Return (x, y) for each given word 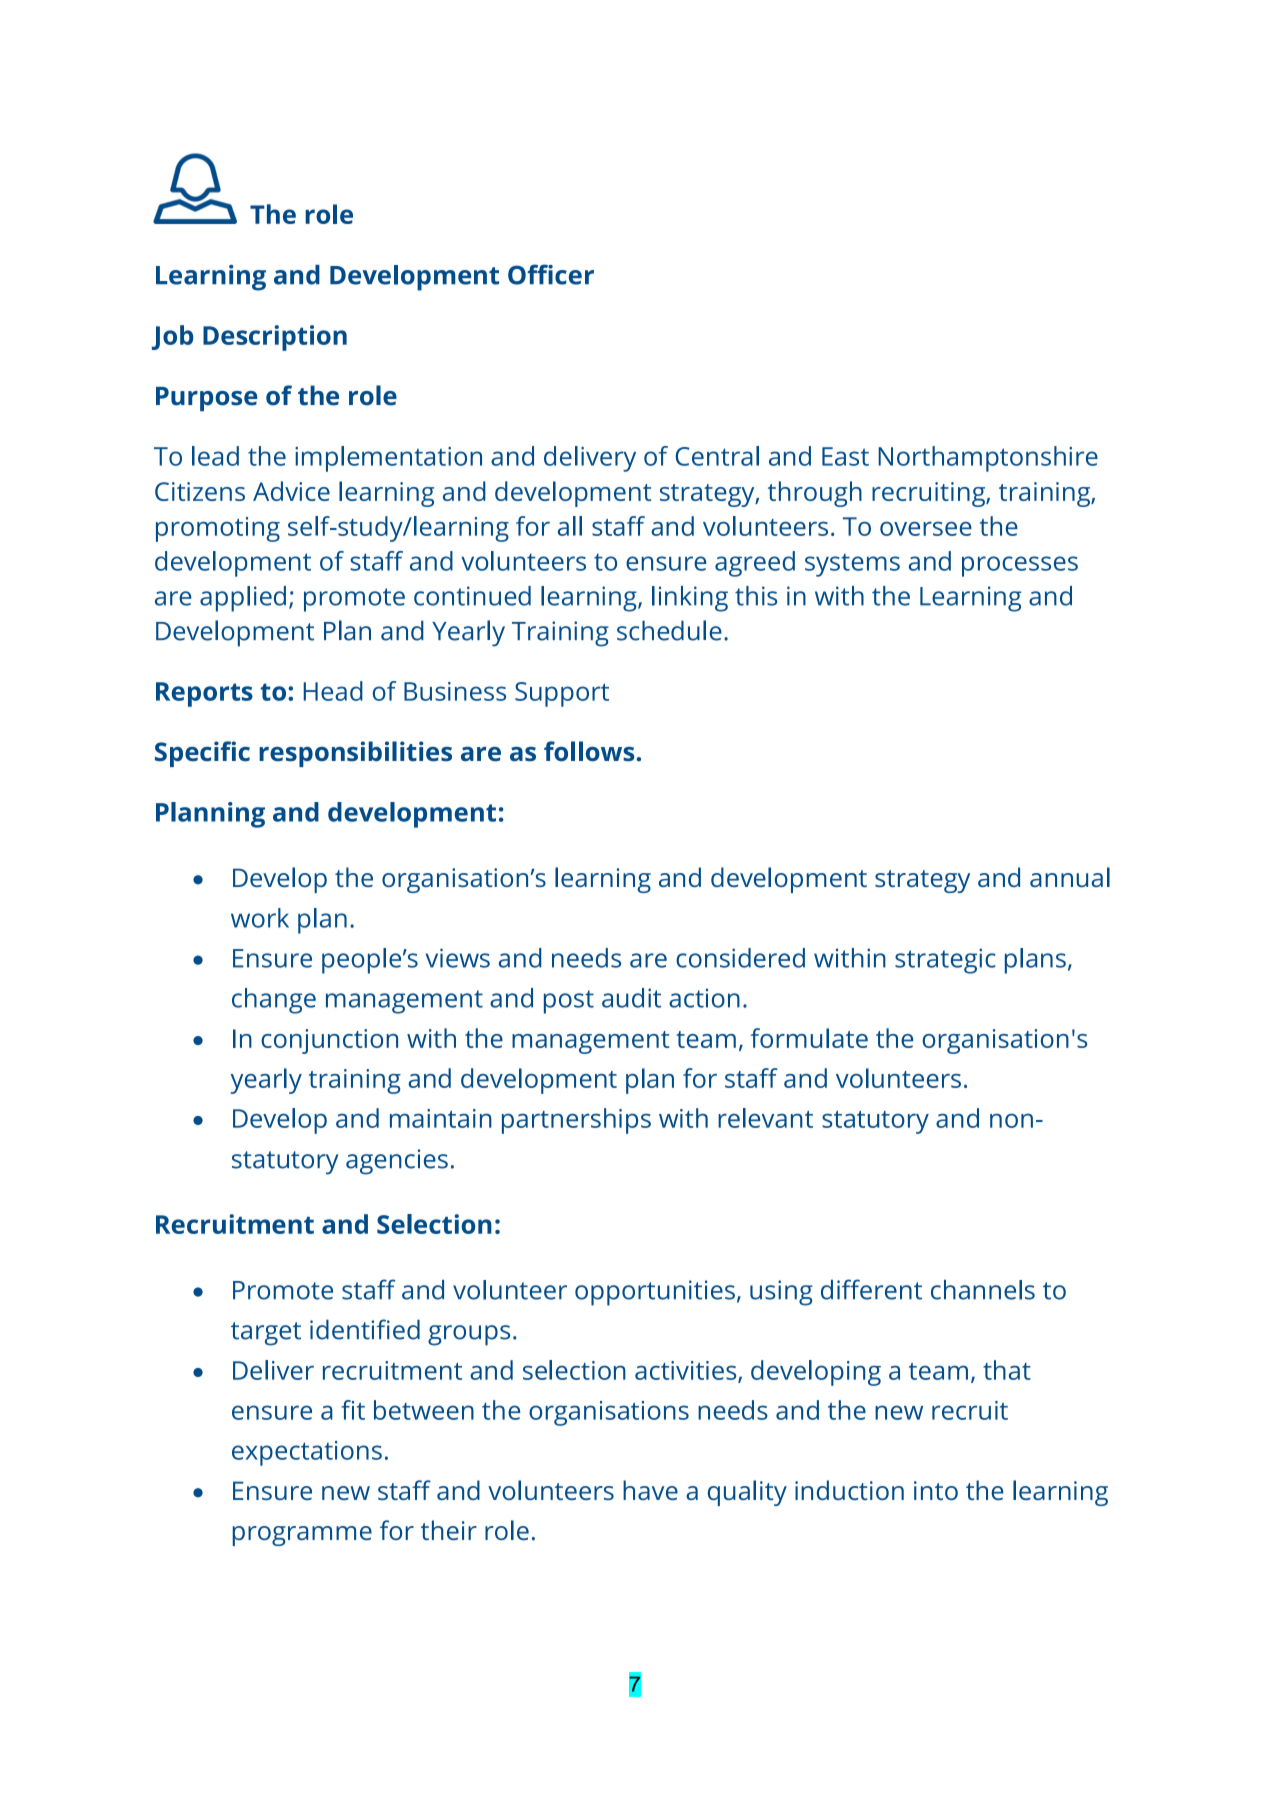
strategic (945, 961)
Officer (551, 274)
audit (631, 998)
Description (275, 338)
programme (302, 1536)
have (650, 1490)
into (936, 1490)
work (260, 918)
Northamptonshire (988, 459)
